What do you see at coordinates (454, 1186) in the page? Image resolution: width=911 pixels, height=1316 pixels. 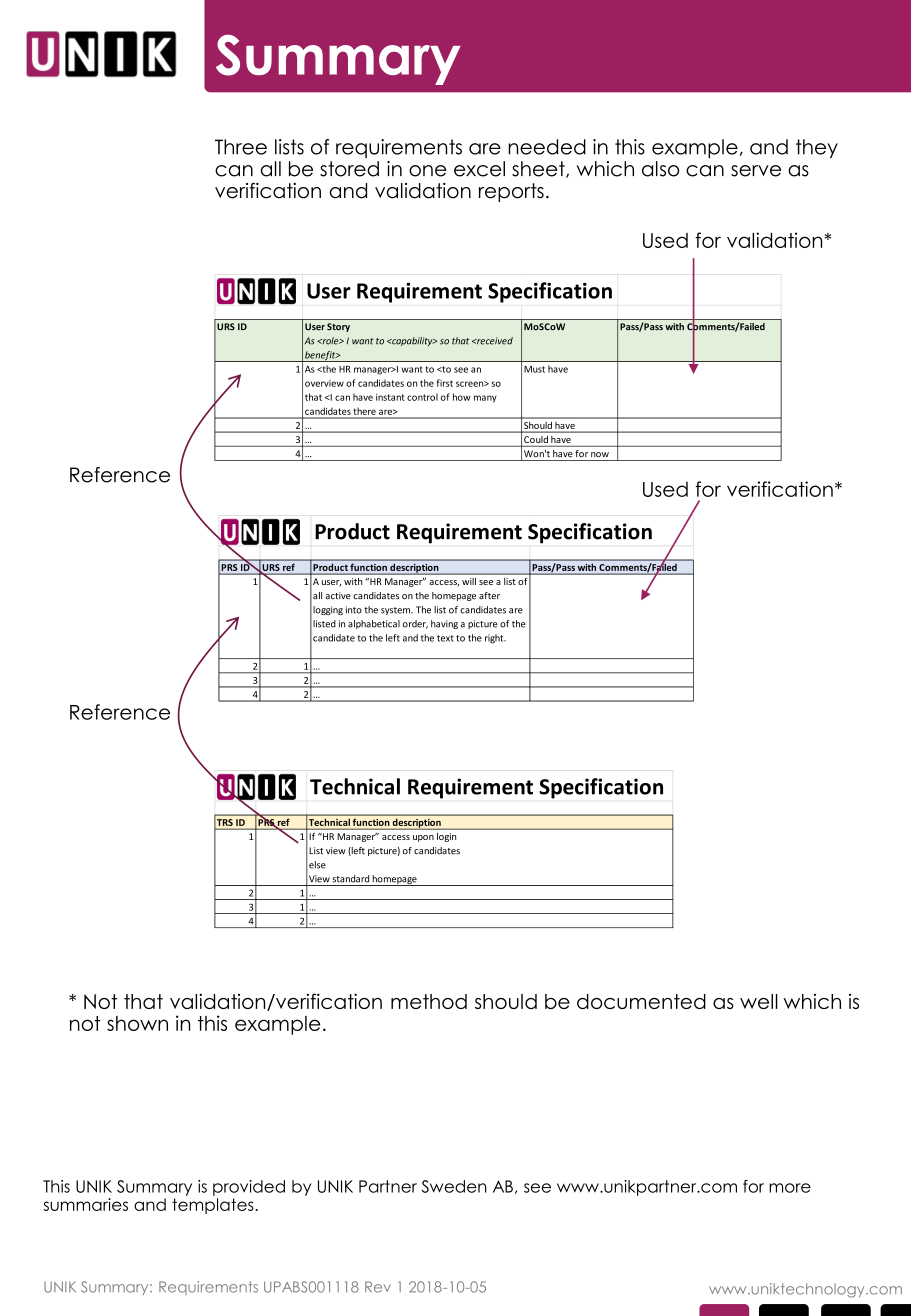 I see `Sweden` at bounding box center [454, 1186].
